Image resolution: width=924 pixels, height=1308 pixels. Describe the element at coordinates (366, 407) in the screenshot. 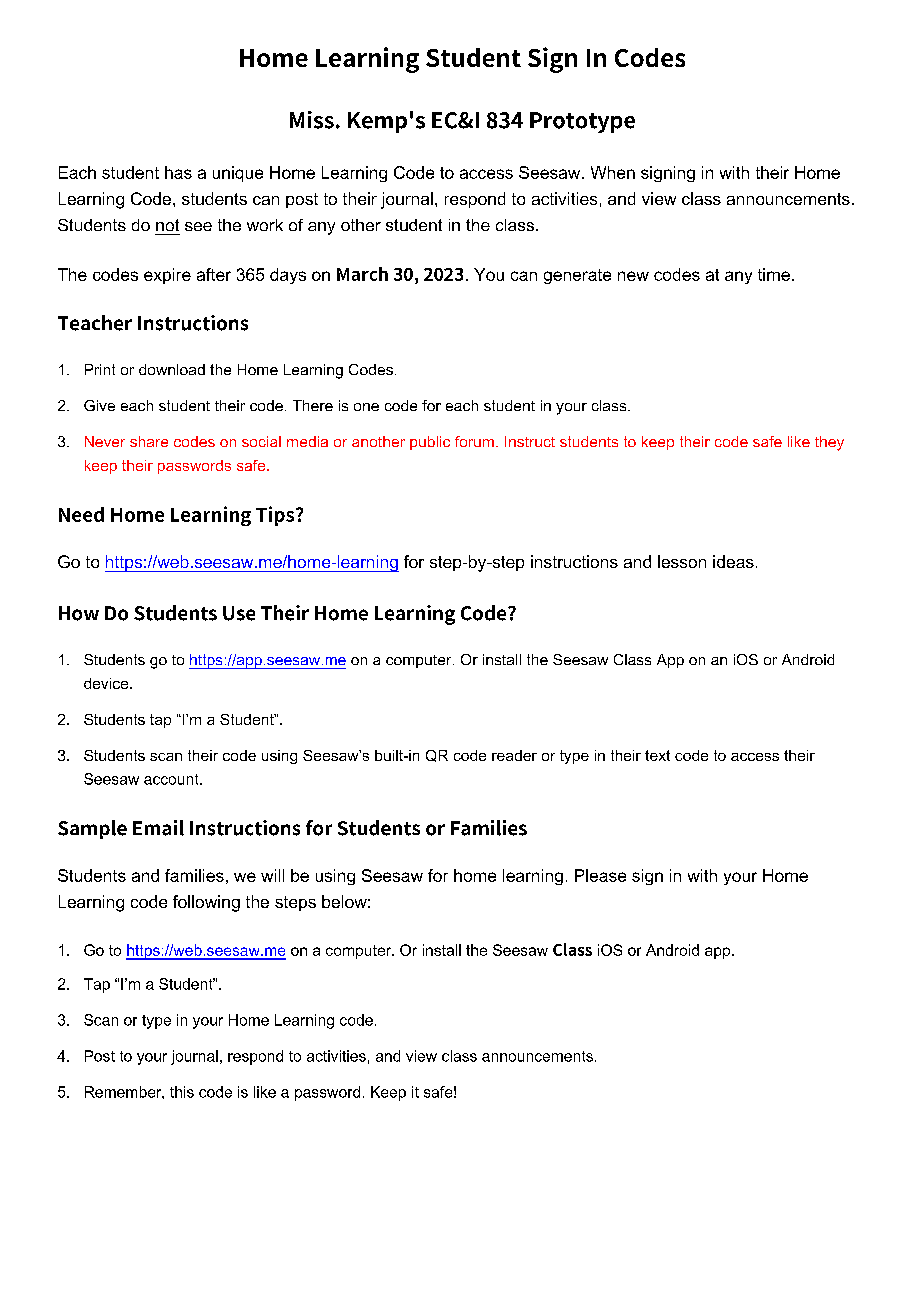

I see `one` at that location.
